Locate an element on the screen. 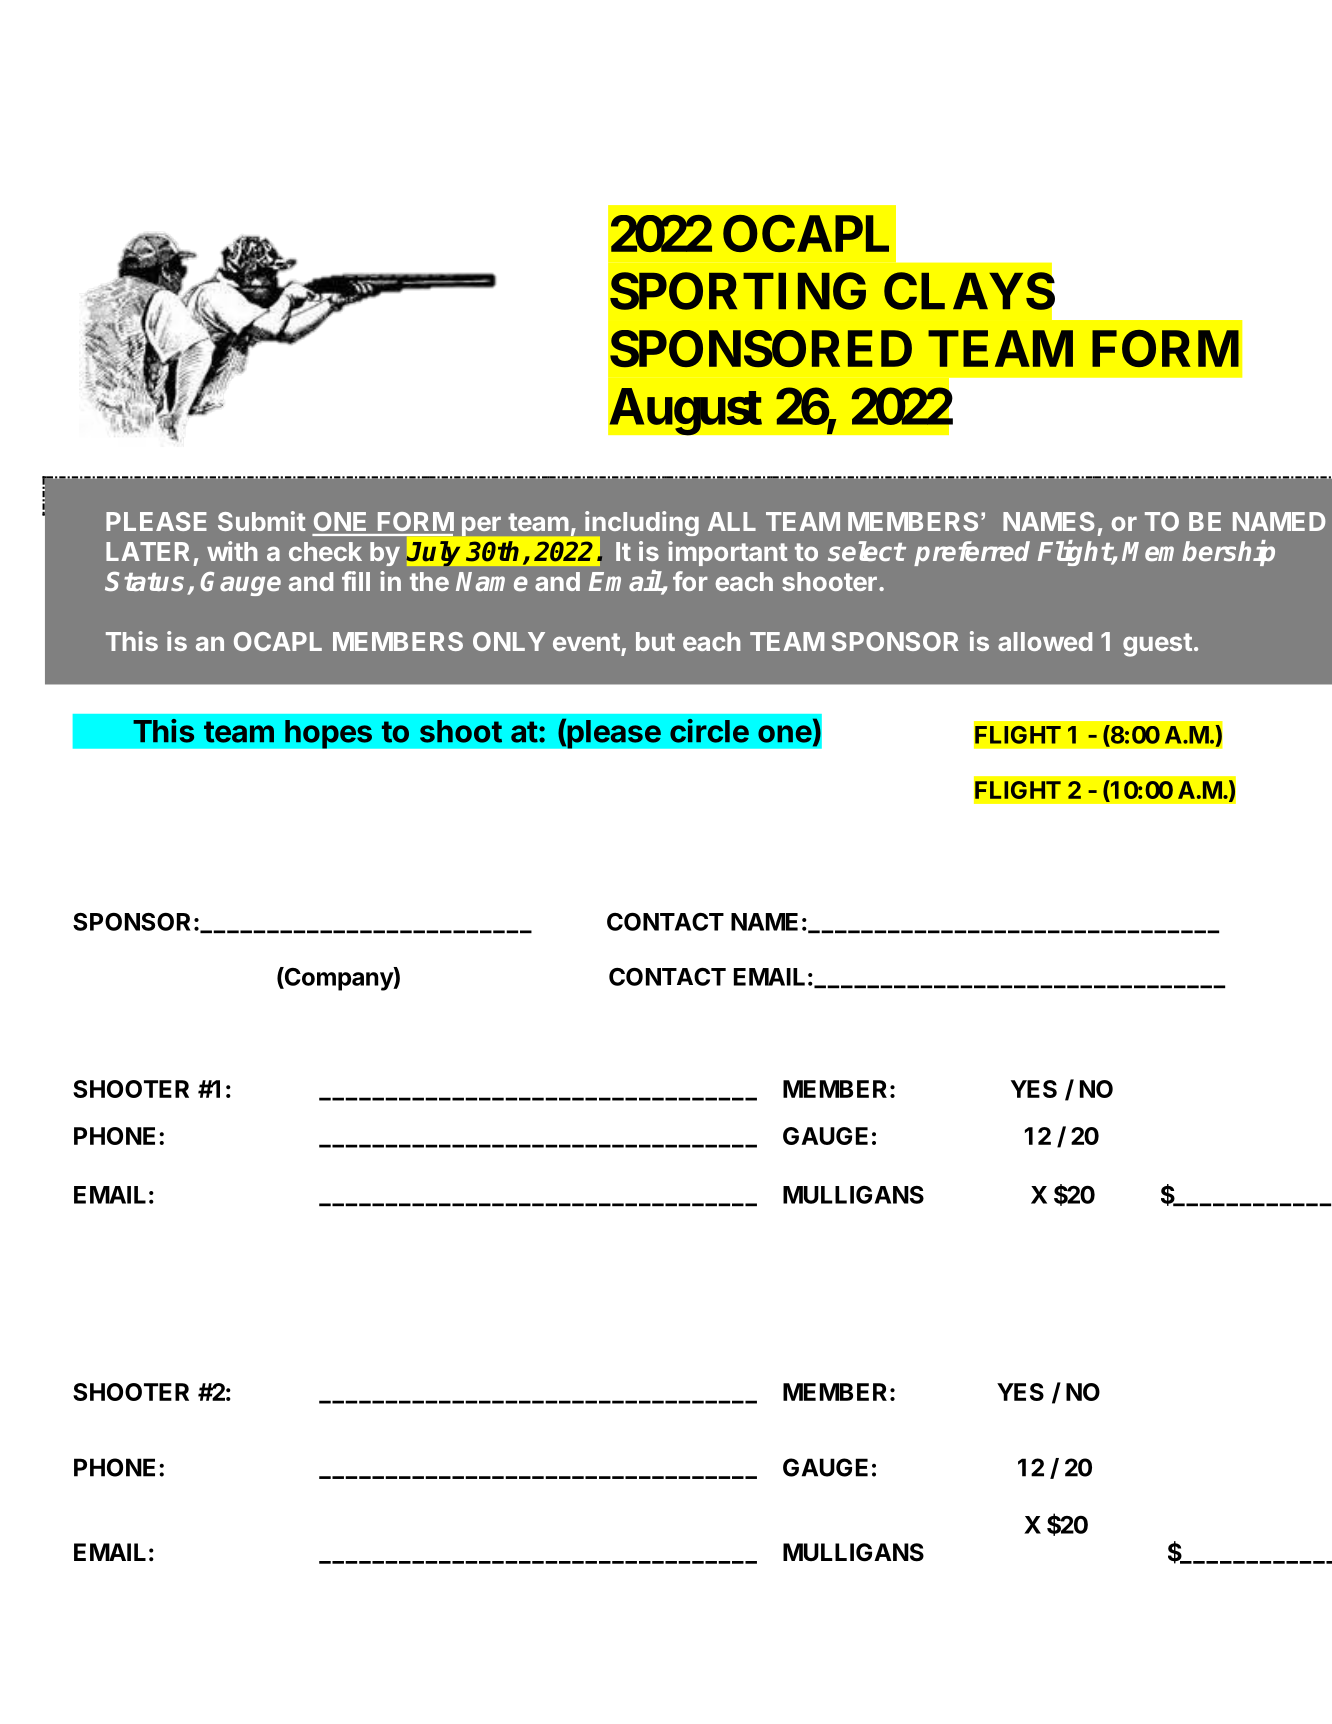 This screenshot has width=1332, height=1724. event is located at coordinates (586, 642).
